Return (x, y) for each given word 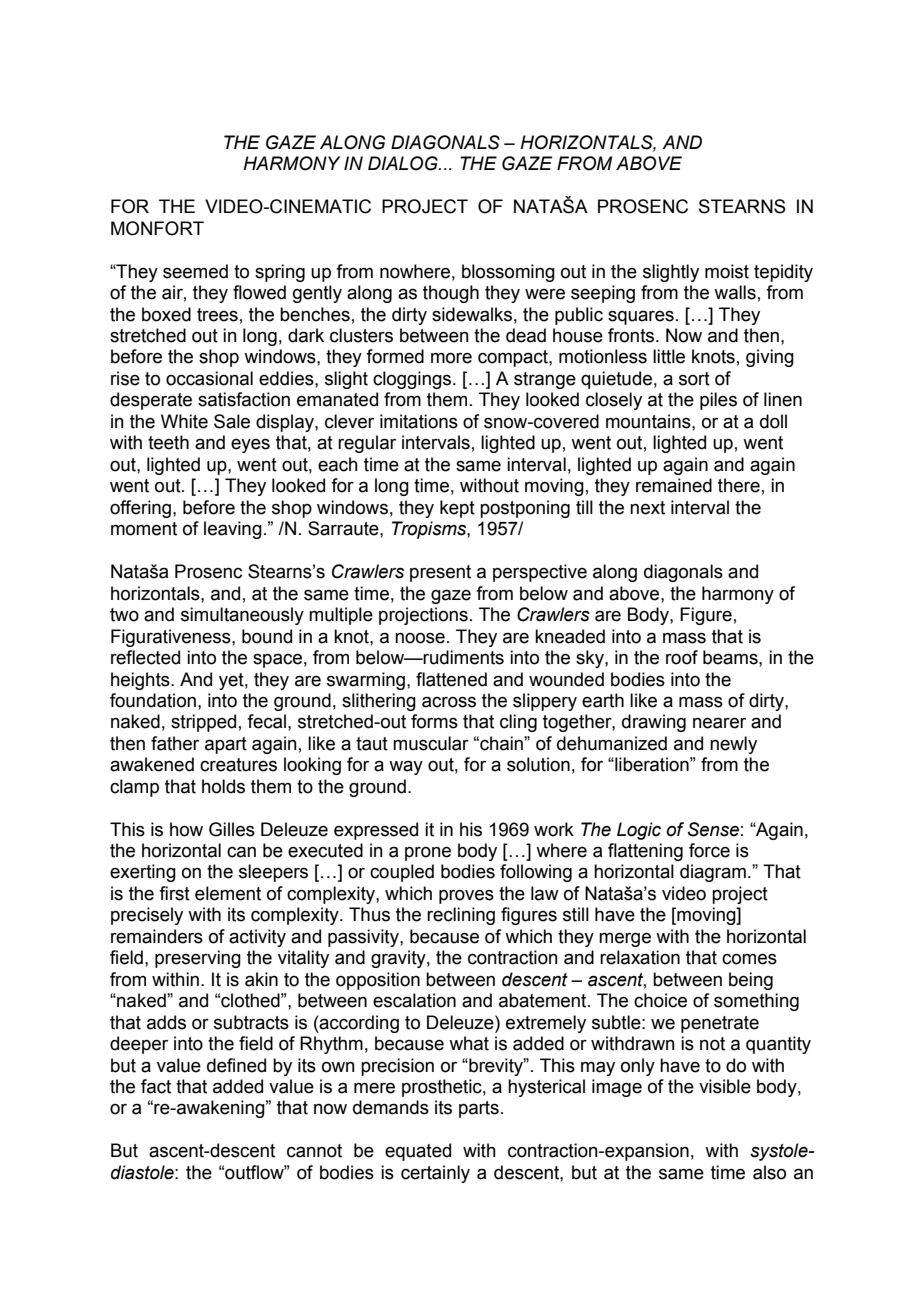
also (769, 1172)
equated (418, 1152)
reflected (145, 657)
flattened (451, 679)
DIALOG (404, 163)
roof (682, 657)
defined (236, 1065)
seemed (195, 271)
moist (727, 271)
